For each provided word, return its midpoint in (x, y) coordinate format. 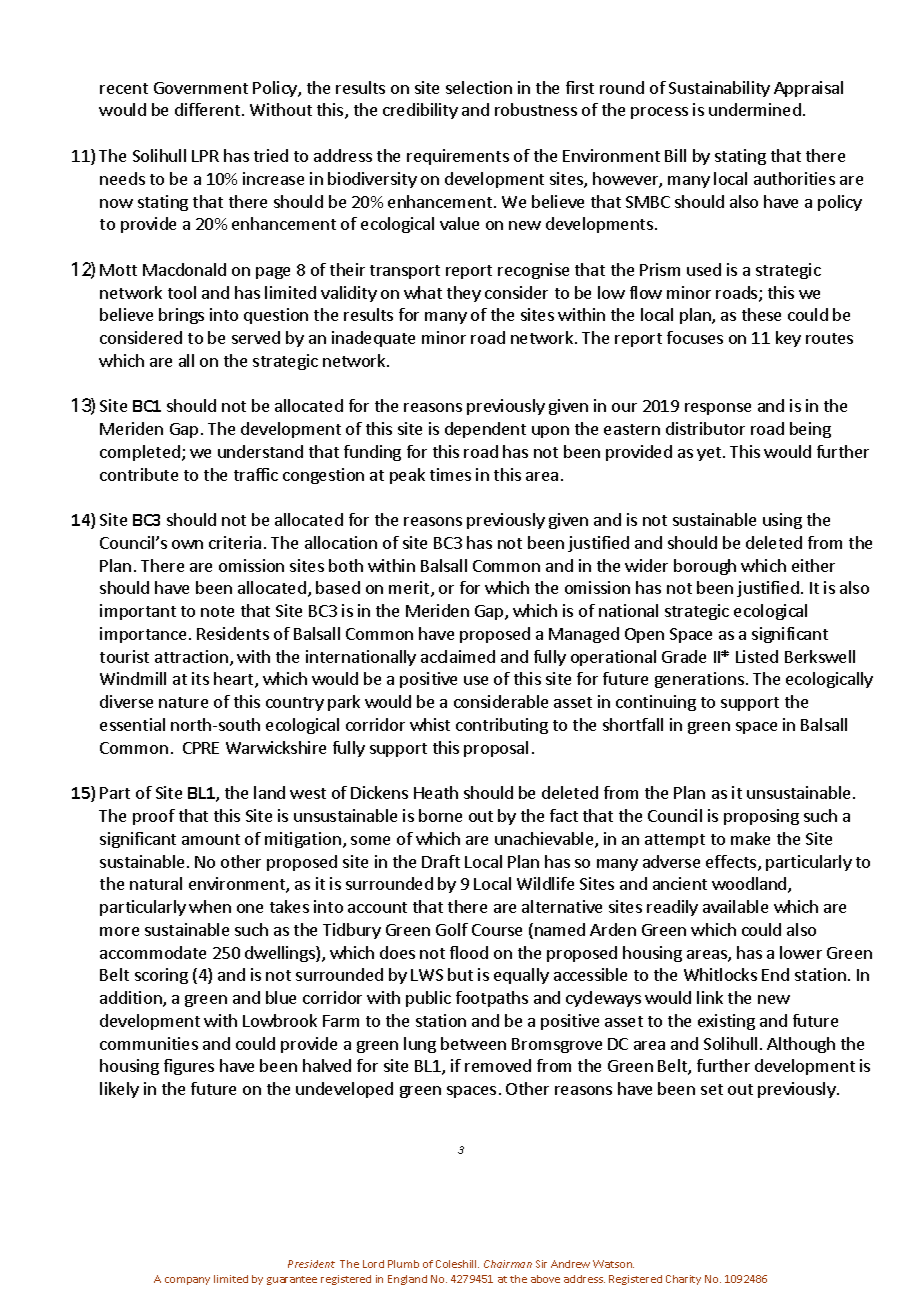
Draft (441, 861)
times (450, 474)
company (187, 1281)
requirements (458, 157)
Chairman (508, 1264)
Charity (683, 1280)
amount (211, 839)
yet (709, 454)
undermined (755, 109)
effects (732, 863)
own (187, 544)
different (209, 109)
